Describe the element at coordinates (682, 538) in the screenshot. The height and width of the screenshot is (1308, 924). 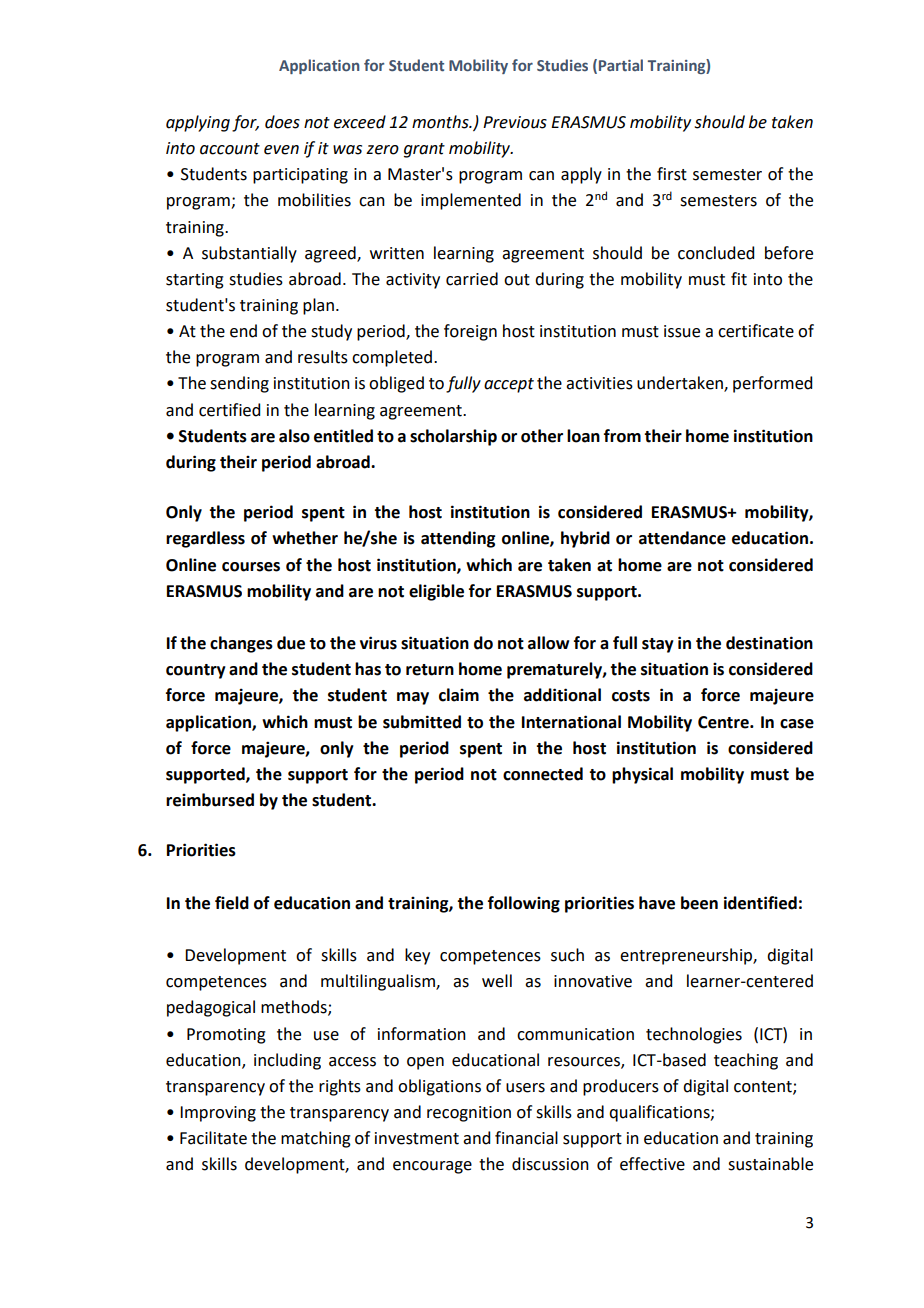
I see `attendance` at that location.
